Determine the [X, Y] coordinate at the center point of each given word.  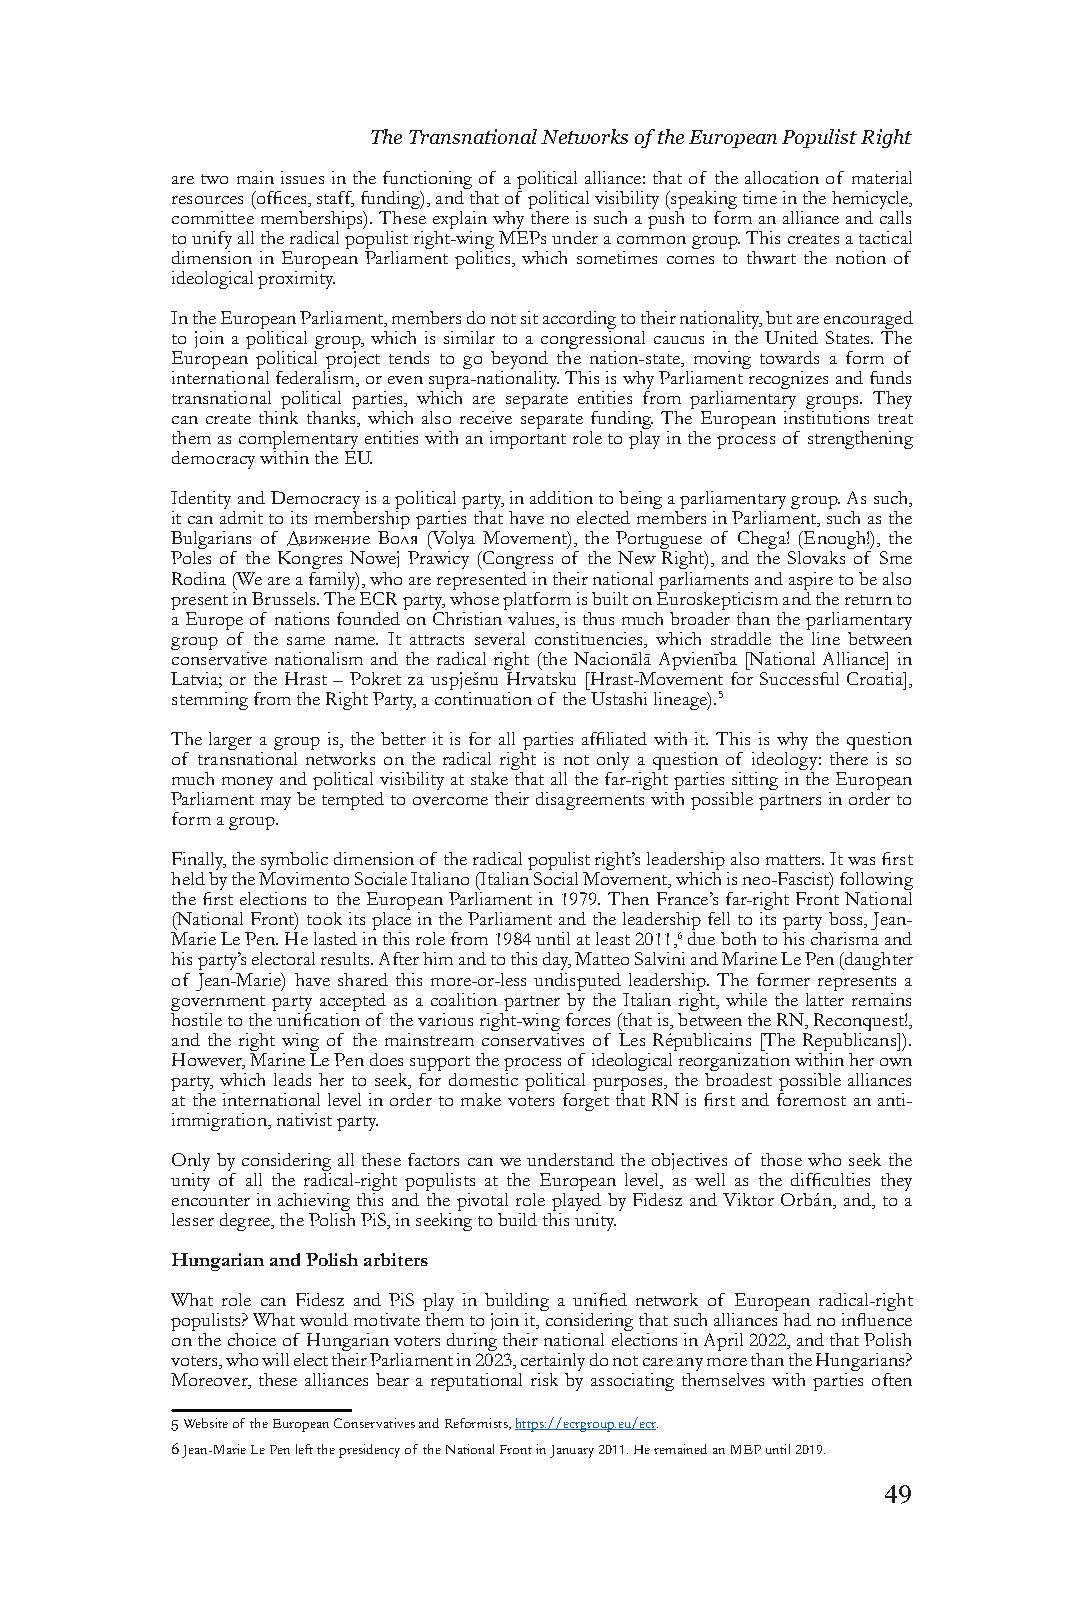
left [304, 1449]
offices [281, 197]
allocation [782, 177]
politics [484, 258]
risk [544, 1379]
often [892, 1379]
